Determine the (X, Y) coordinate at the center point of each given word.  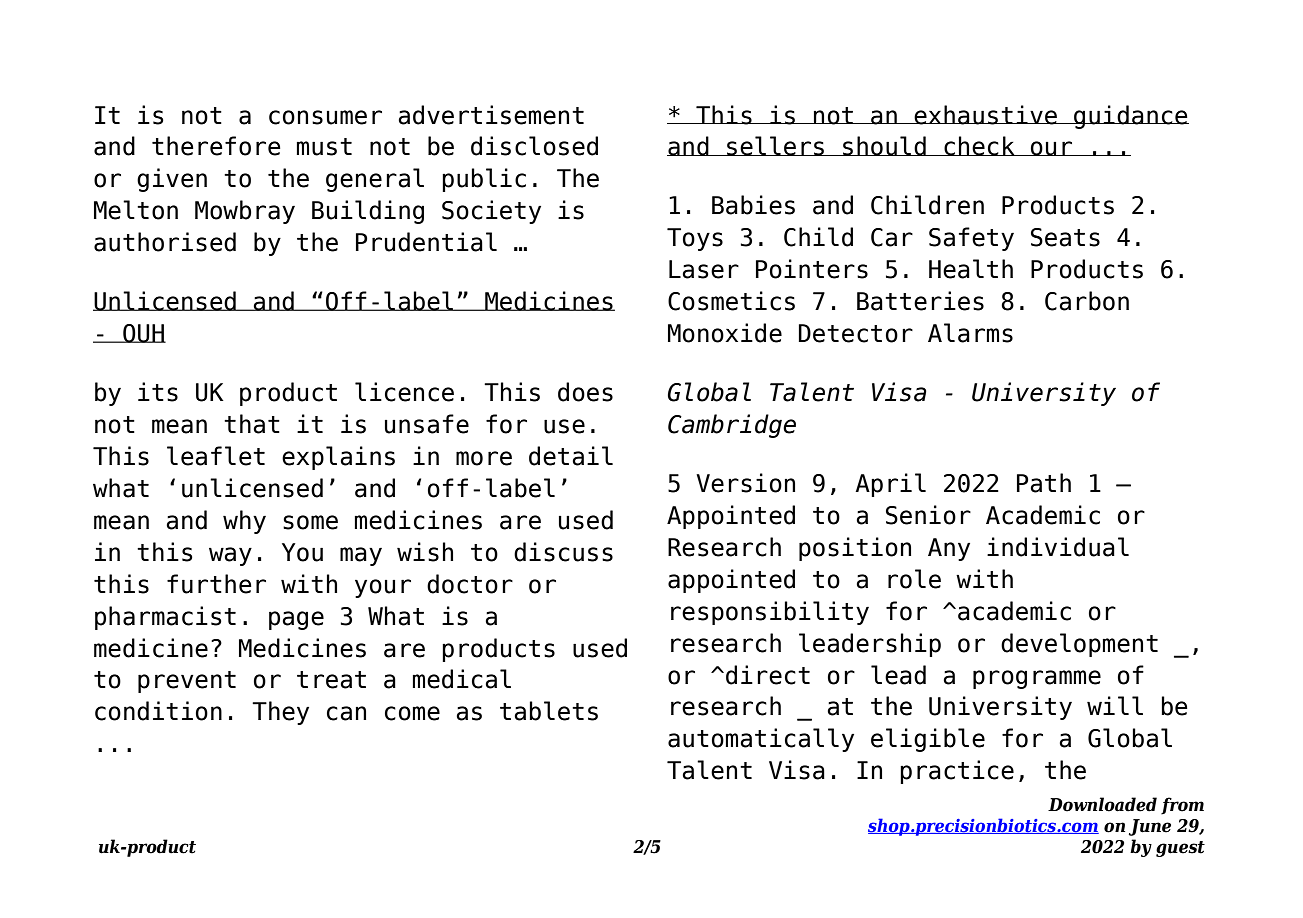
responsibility (770, 613)
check (979, 146)
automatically (761, 740)
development (1079, 645)
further (216, 584)
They (280, 713)
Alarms (970, 333)
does (585, 392)
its (158, 392)
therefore (216, 146)
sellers (776, 146)
